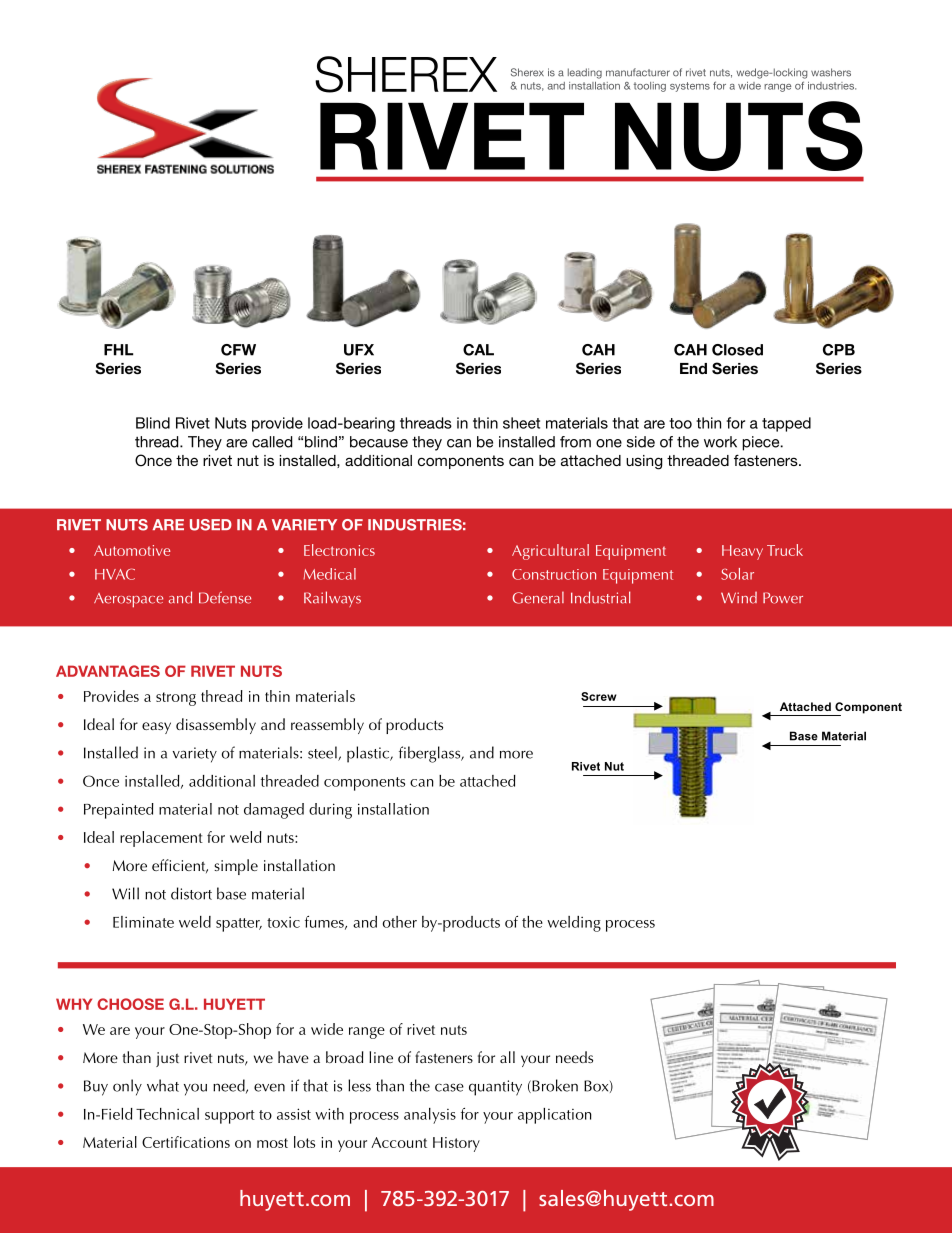  Describe the element at coordinates (739, 598) in the screenshot. I see `Wind` at that location.
